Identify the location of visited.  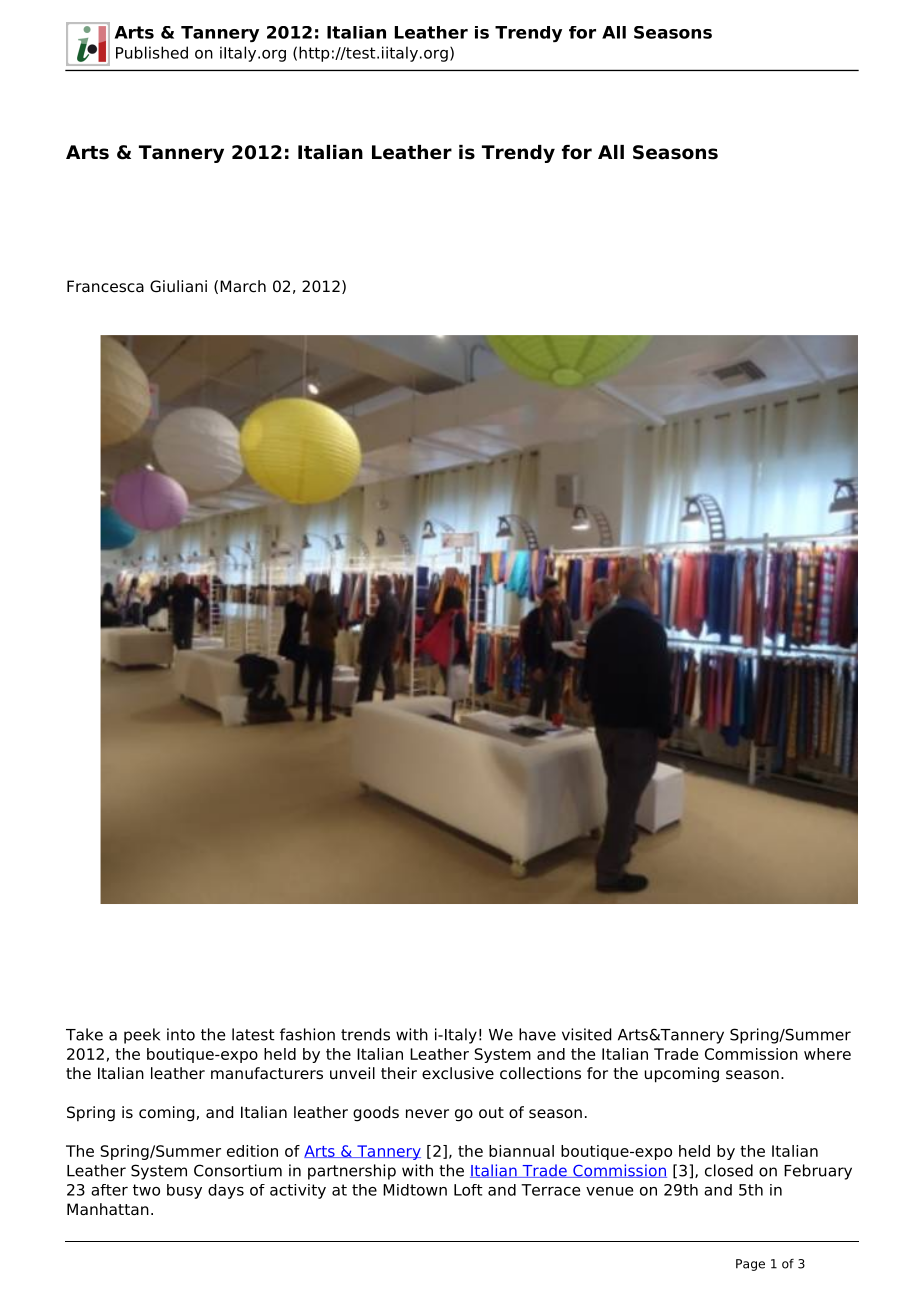
(586, 1034).
